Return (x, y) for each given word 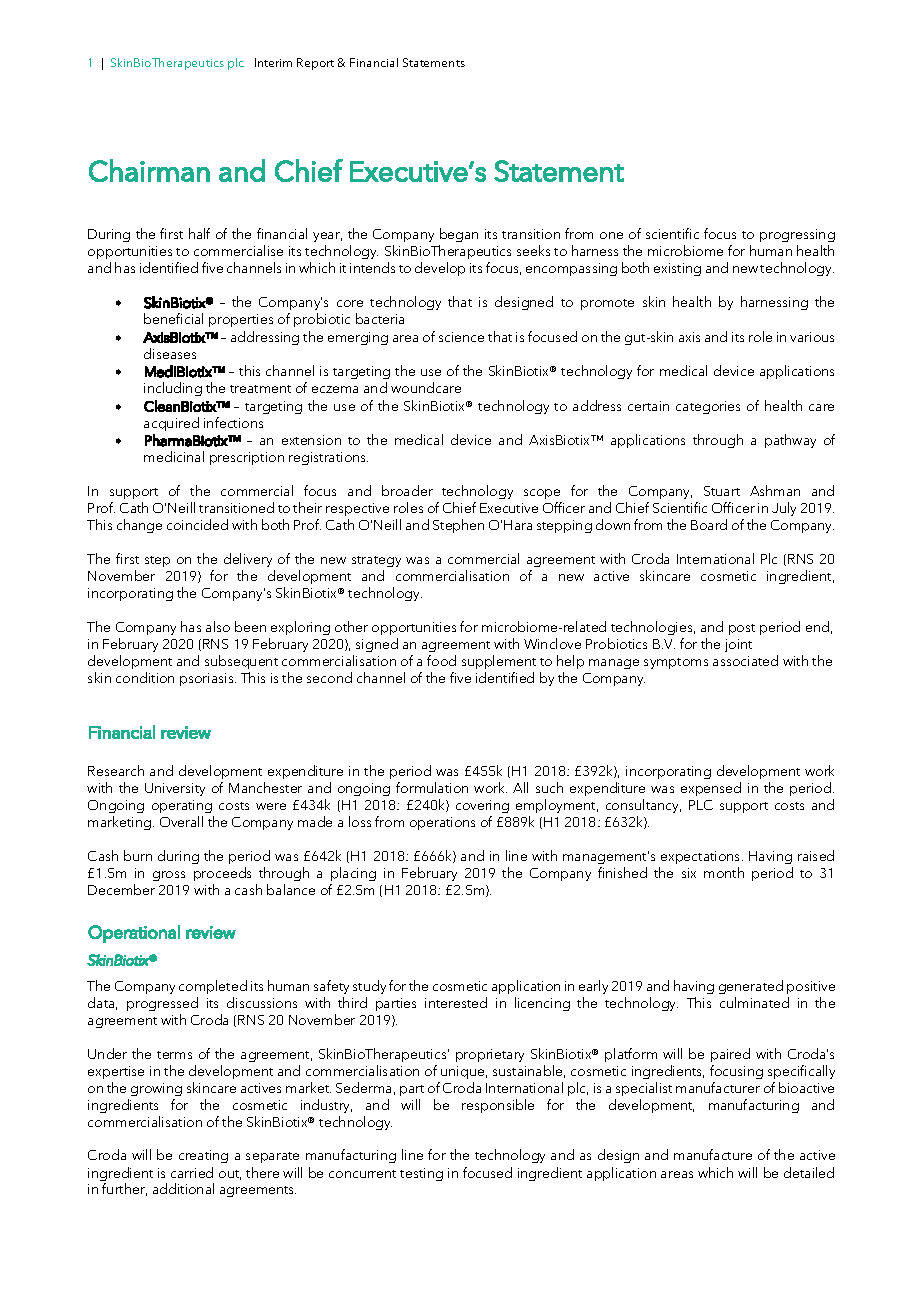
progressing (797, 235)
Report (315, 64)
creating (203, 1156)
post (742, 629)
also (218, 626)
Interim (273, 62)
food (441, 660)
